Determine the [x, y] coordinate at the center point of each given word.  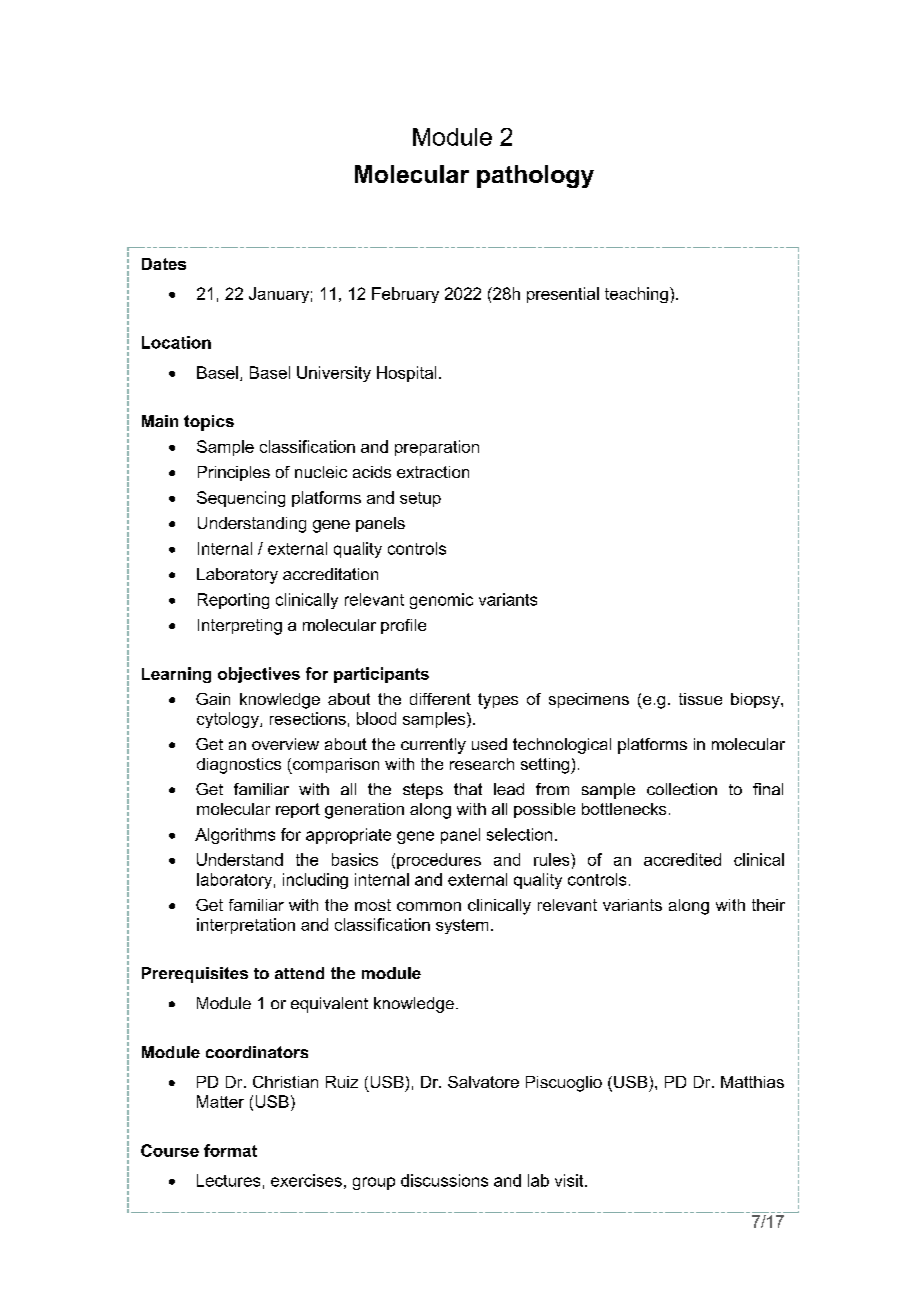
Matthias [752, 1082]
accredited [682, 859]
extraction [433, 472]
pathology [535, 176]
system [462, 926]
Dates [164, 264]
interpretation [246, 926]
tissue [700, 699]
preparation [437, 448]
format [230, 1150]
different [440, 699]
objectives [259, 675]
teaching [636, 295]
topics [209, 423]
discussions [444, 1180]
